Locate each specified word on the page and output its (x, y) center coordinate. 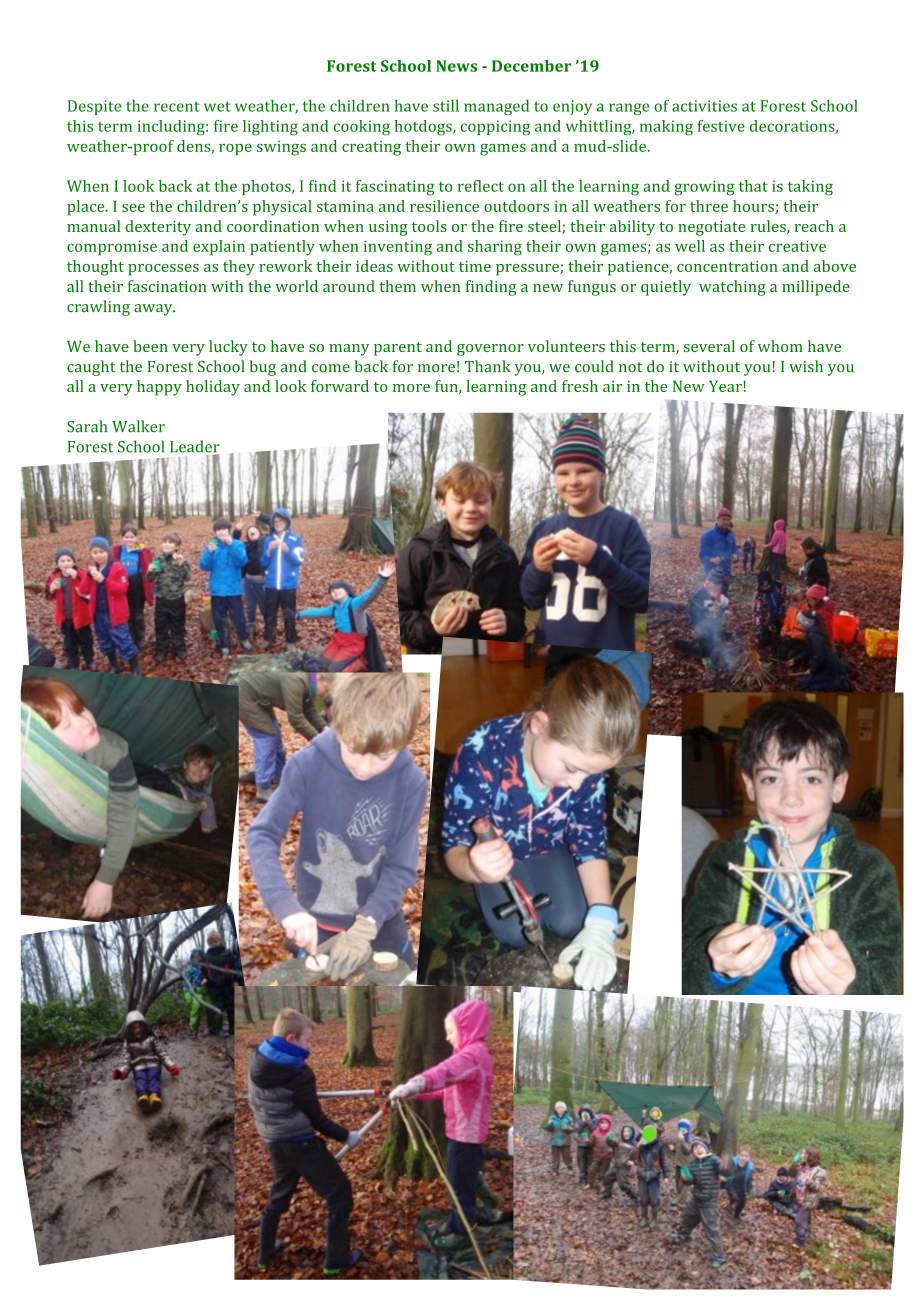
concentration (727, 266)
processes (163, 270)
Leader (195, 447)
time (475, 266)
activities (704, 106)
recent (177, 106)
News (456, 66)
